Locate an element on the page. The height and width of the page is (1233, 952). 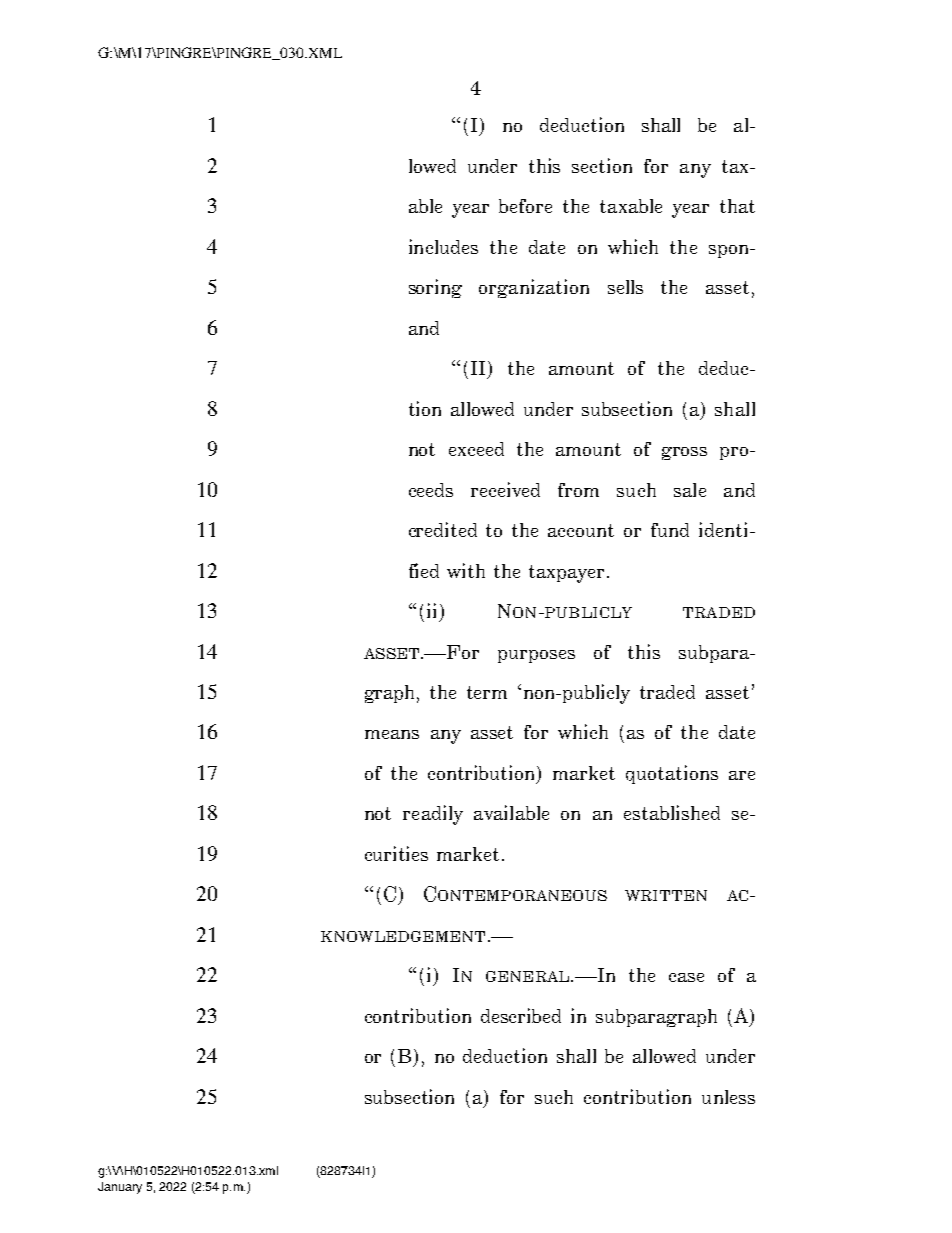
January is located at coordinates (120, 1188).
